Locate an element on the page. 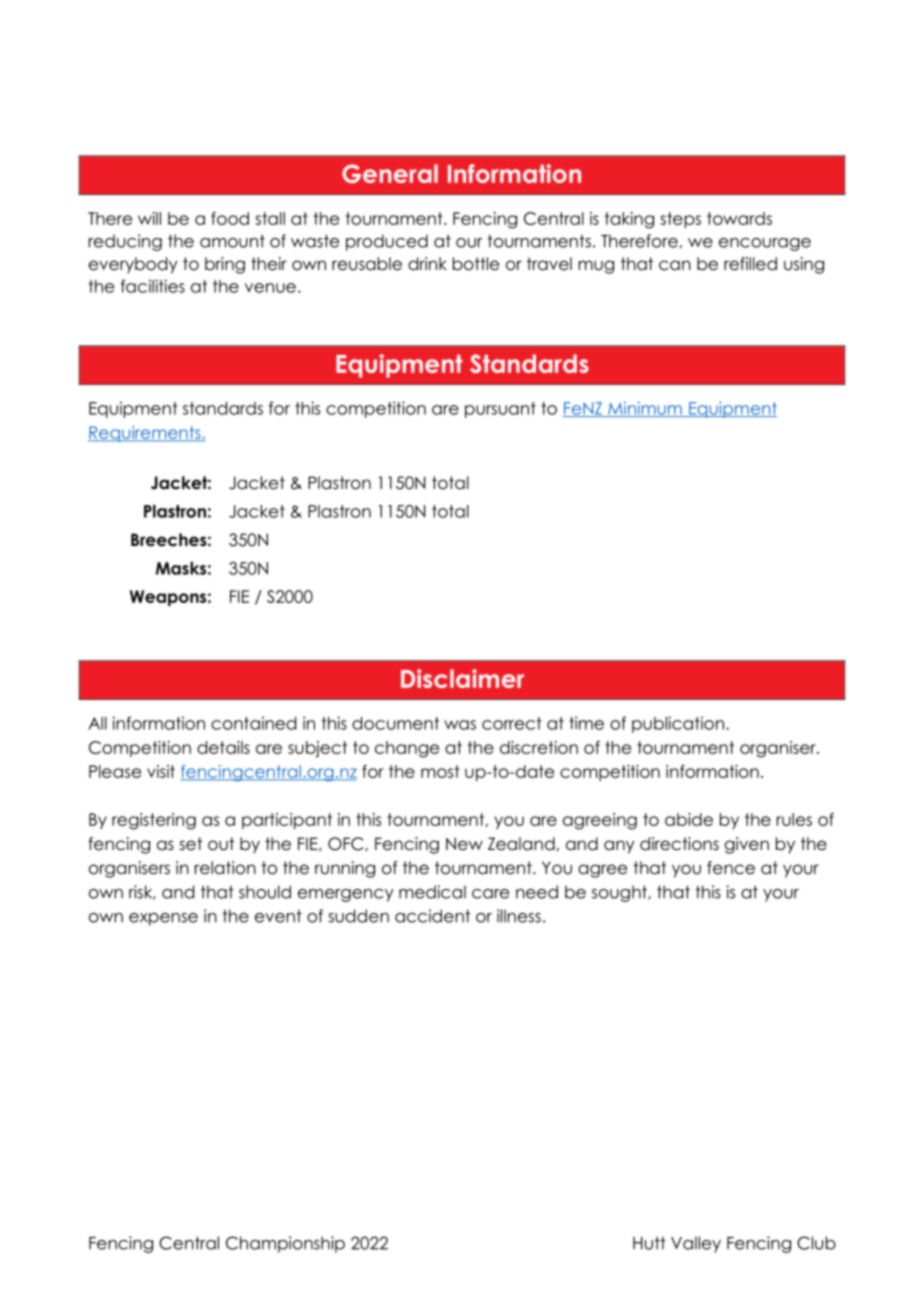  bottle is located at coordinates (476, 264).
